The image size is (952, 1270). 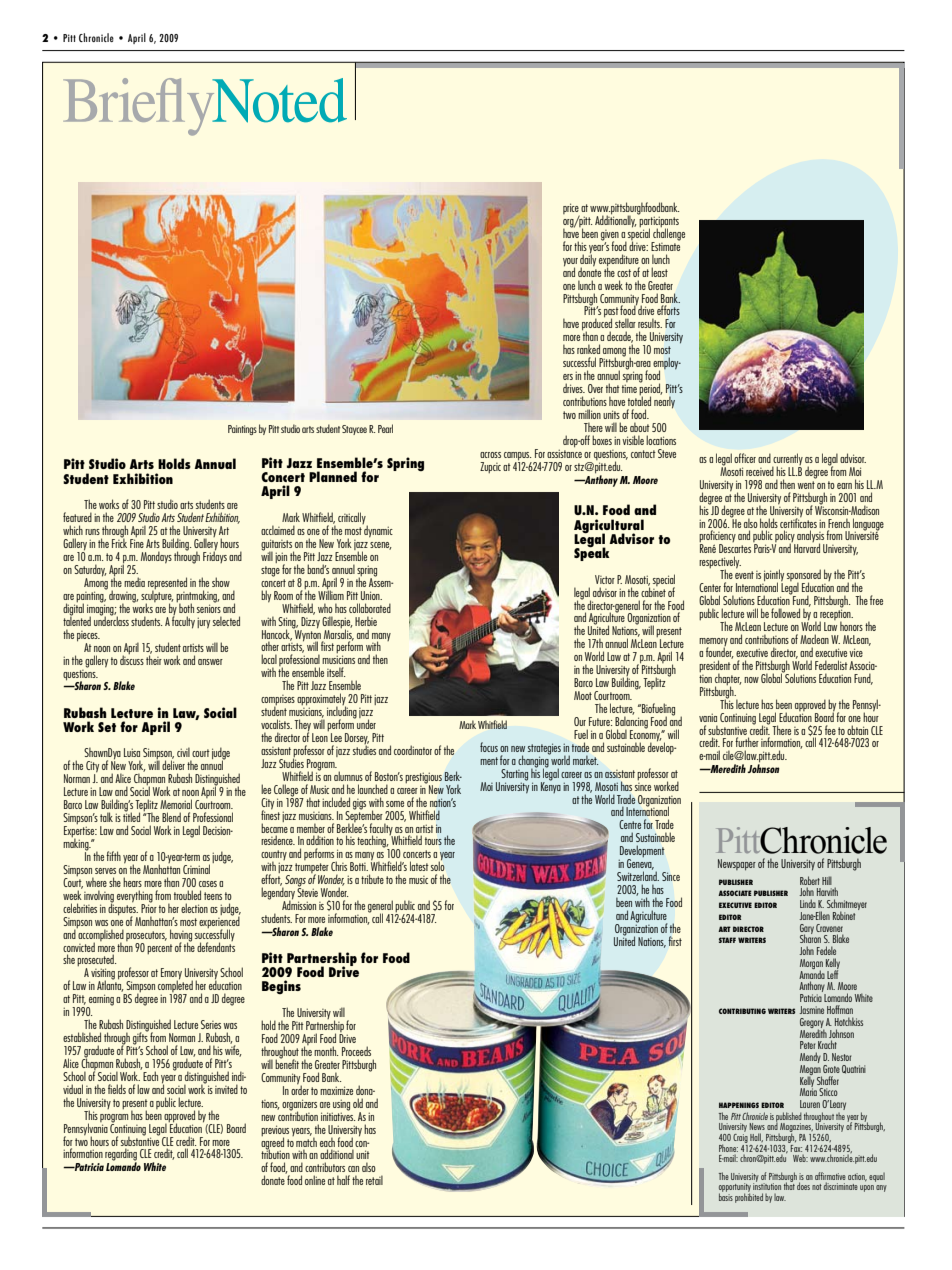 I want to click on Estimate, so click(x=666, y=245).
